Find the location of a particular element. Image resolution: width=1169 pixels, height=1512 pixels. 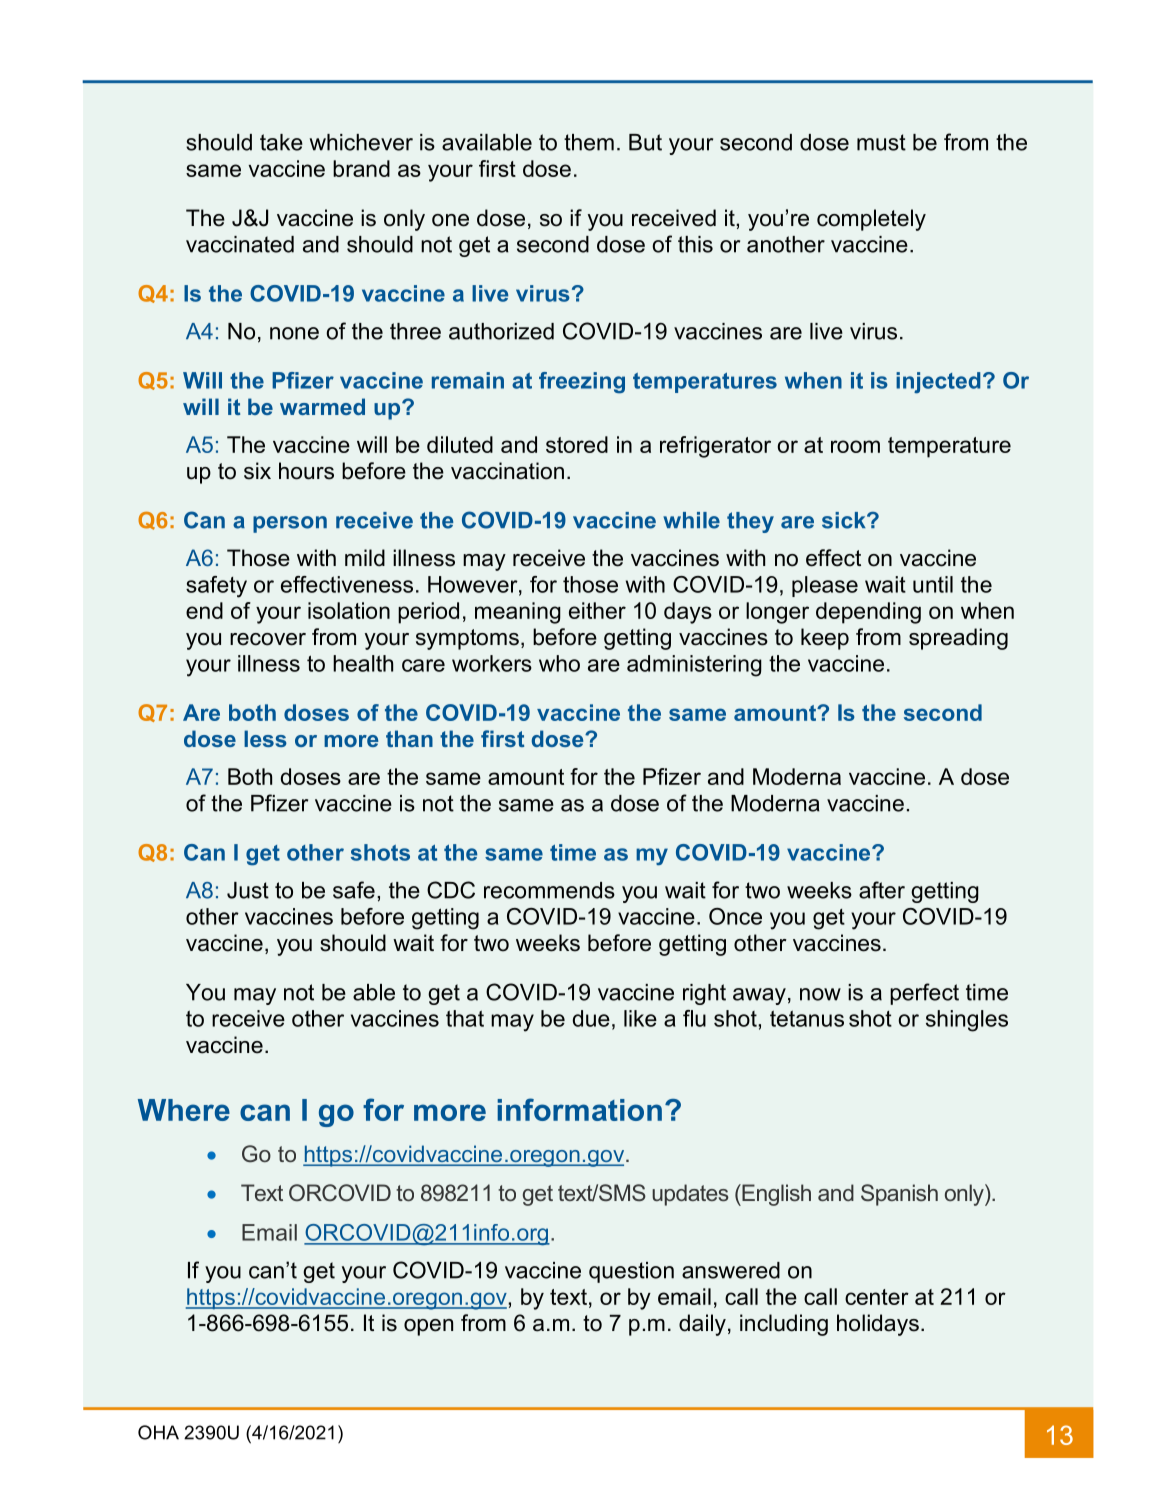

due is located at coordinates (591, 1018).
